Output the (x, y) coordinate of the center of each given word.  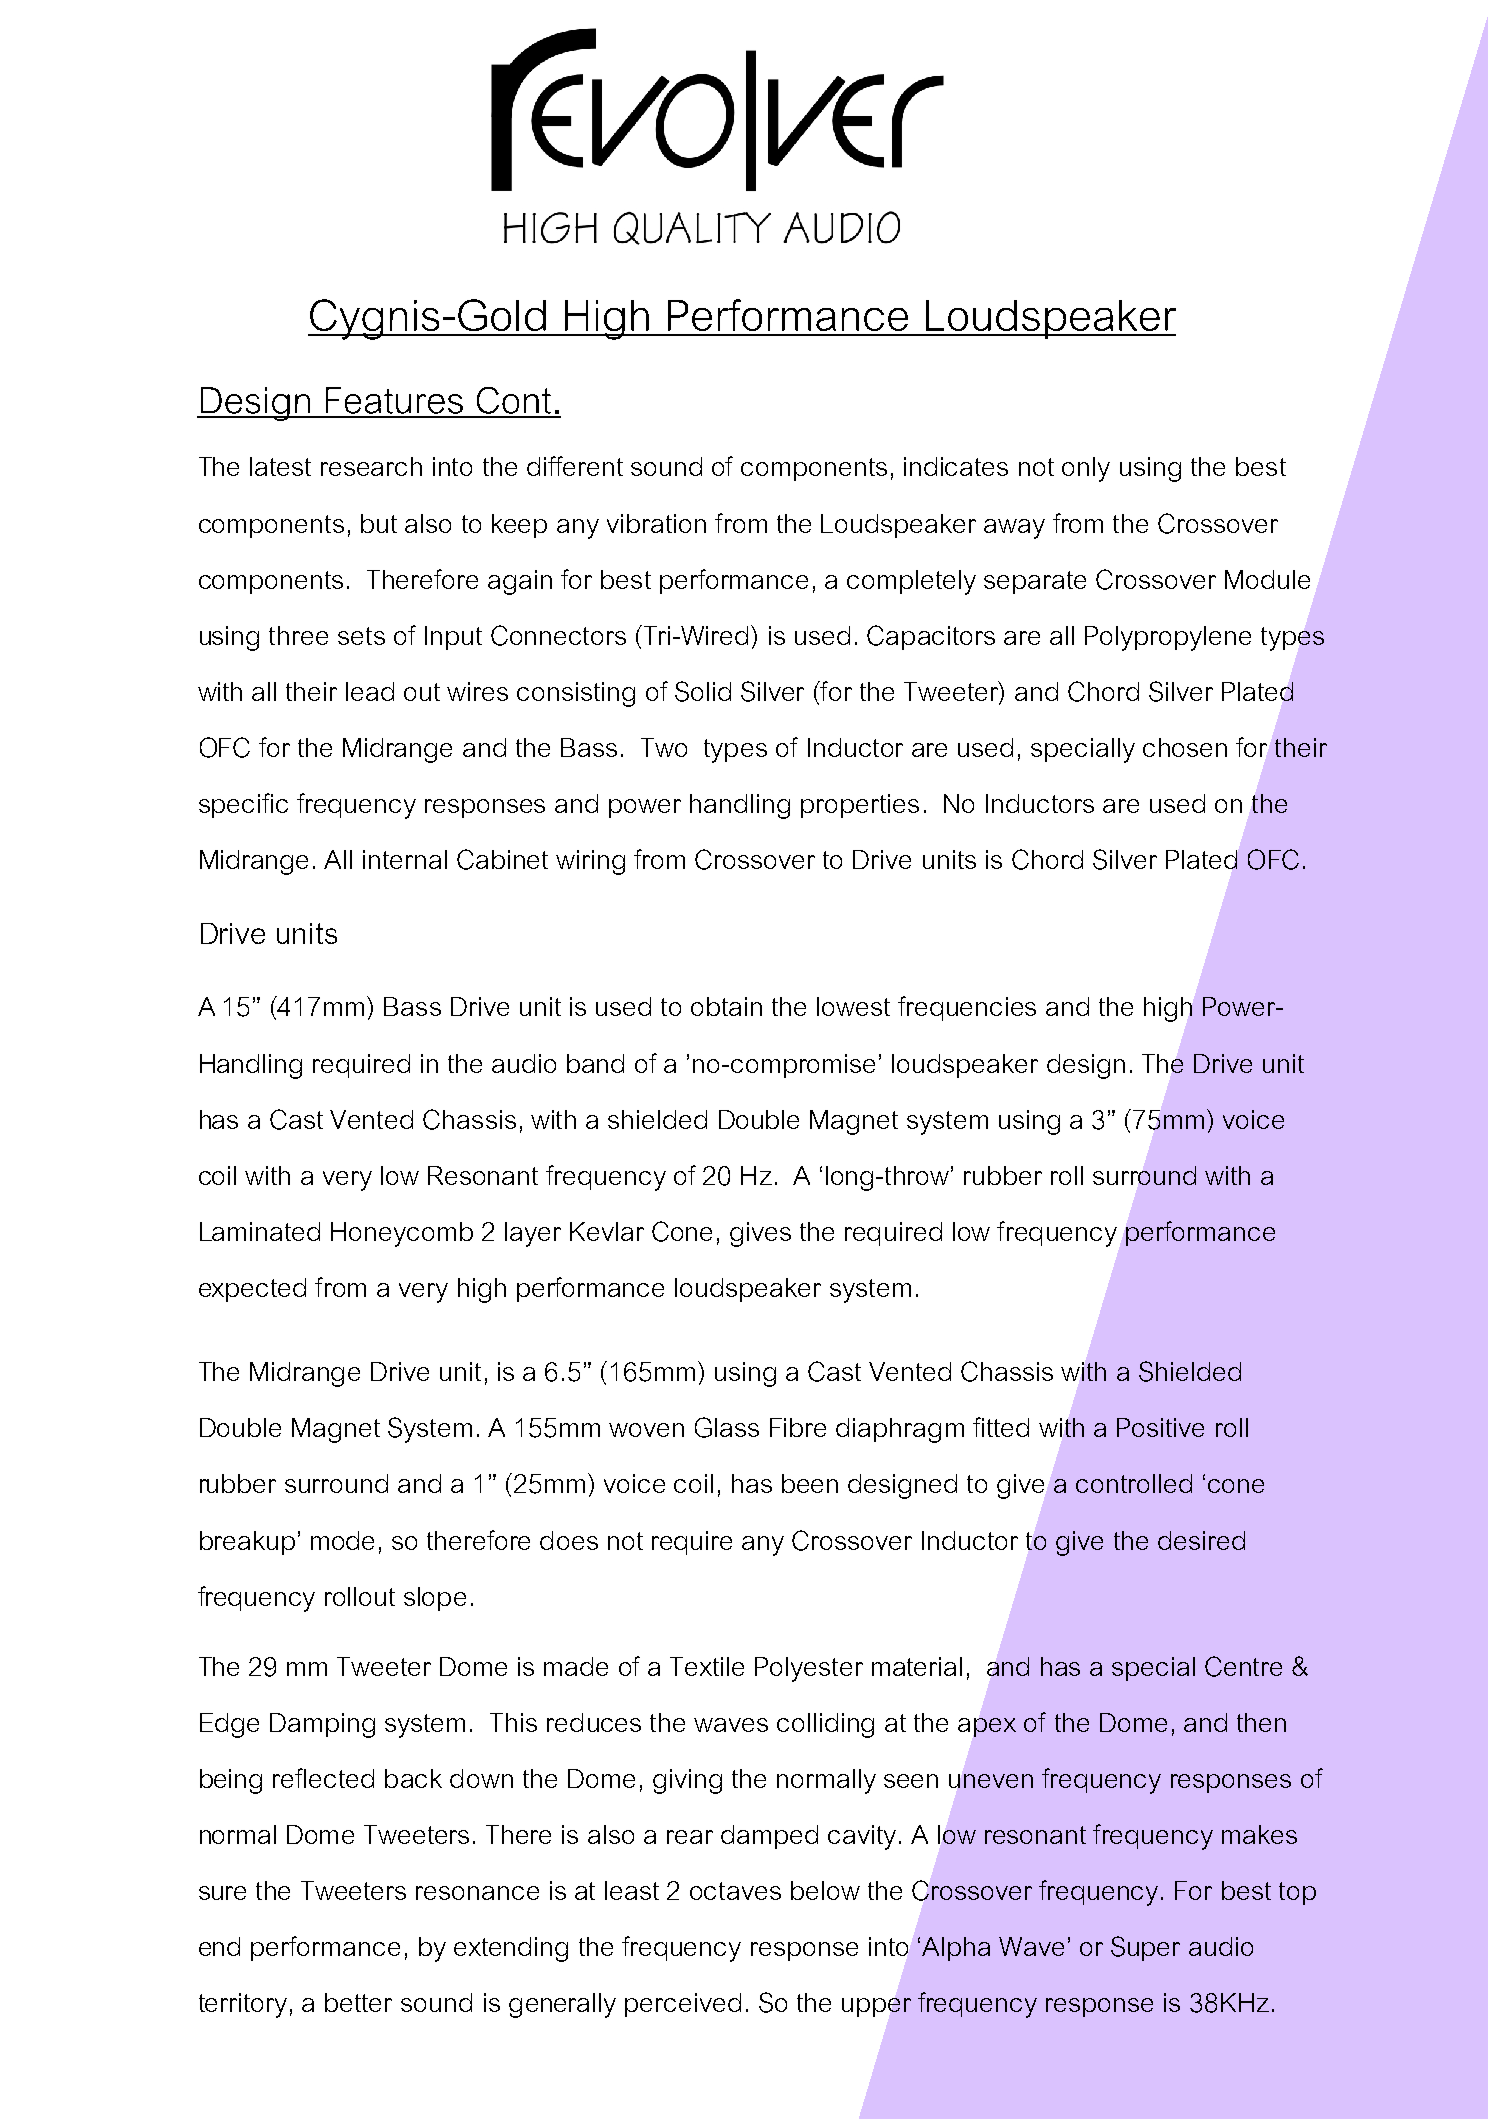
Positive (1160, 1427)
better (358, 2002)
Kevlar (607, 1231)
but (379, 523)
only (1086, 469)
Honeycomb (402, 1234)
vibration (656, 523)
